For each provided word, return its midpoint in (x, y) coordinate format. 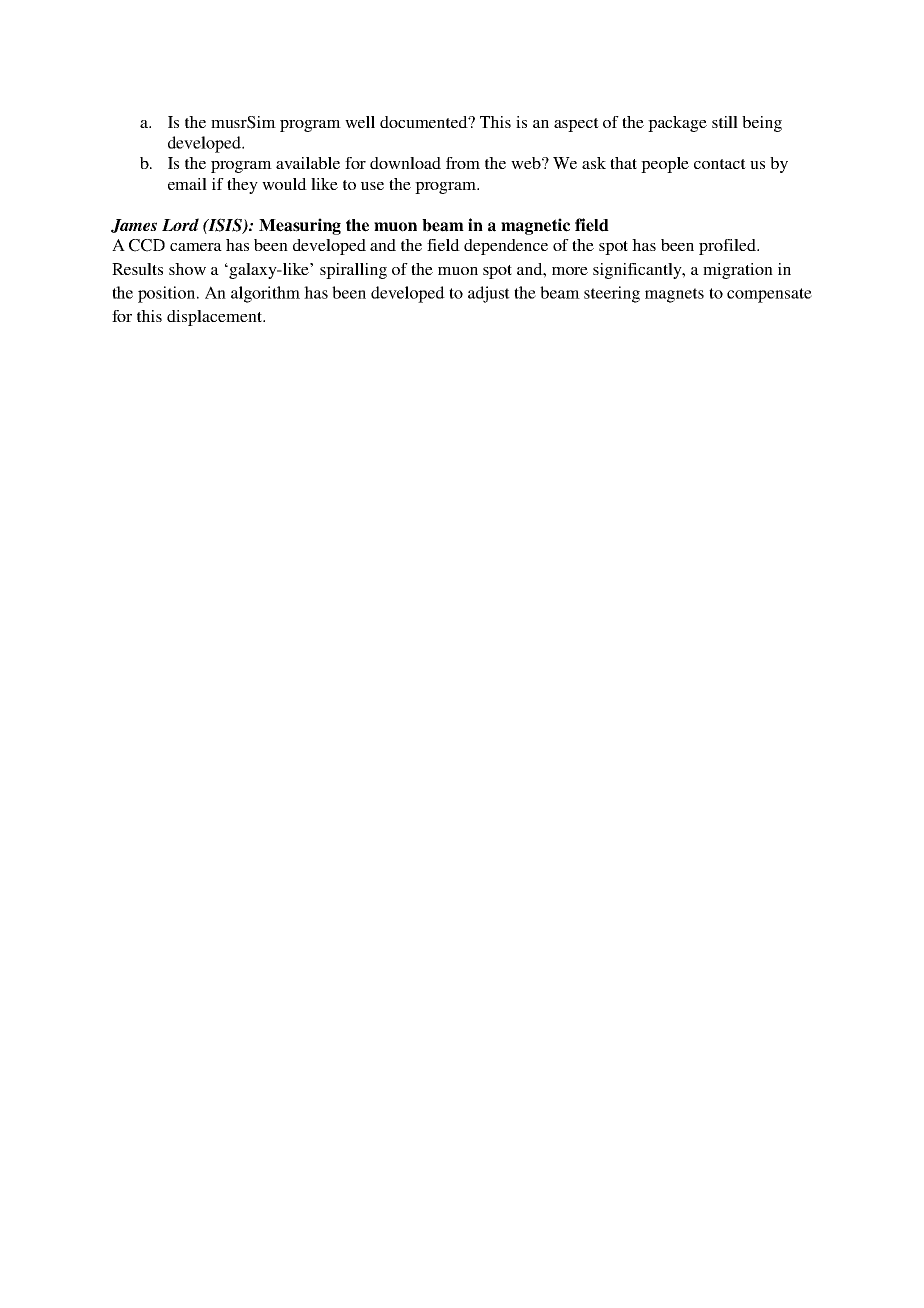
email (187, 184)
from (463, 163)
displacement (215, 318)
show (187, 269)
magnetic (535, 226)
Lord (180, 224)
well (360, 122)
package (677, 124)
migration (738, 271)
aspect (576, 125)
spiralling (353, 271)
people (665, 165)
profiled (729, 247)
